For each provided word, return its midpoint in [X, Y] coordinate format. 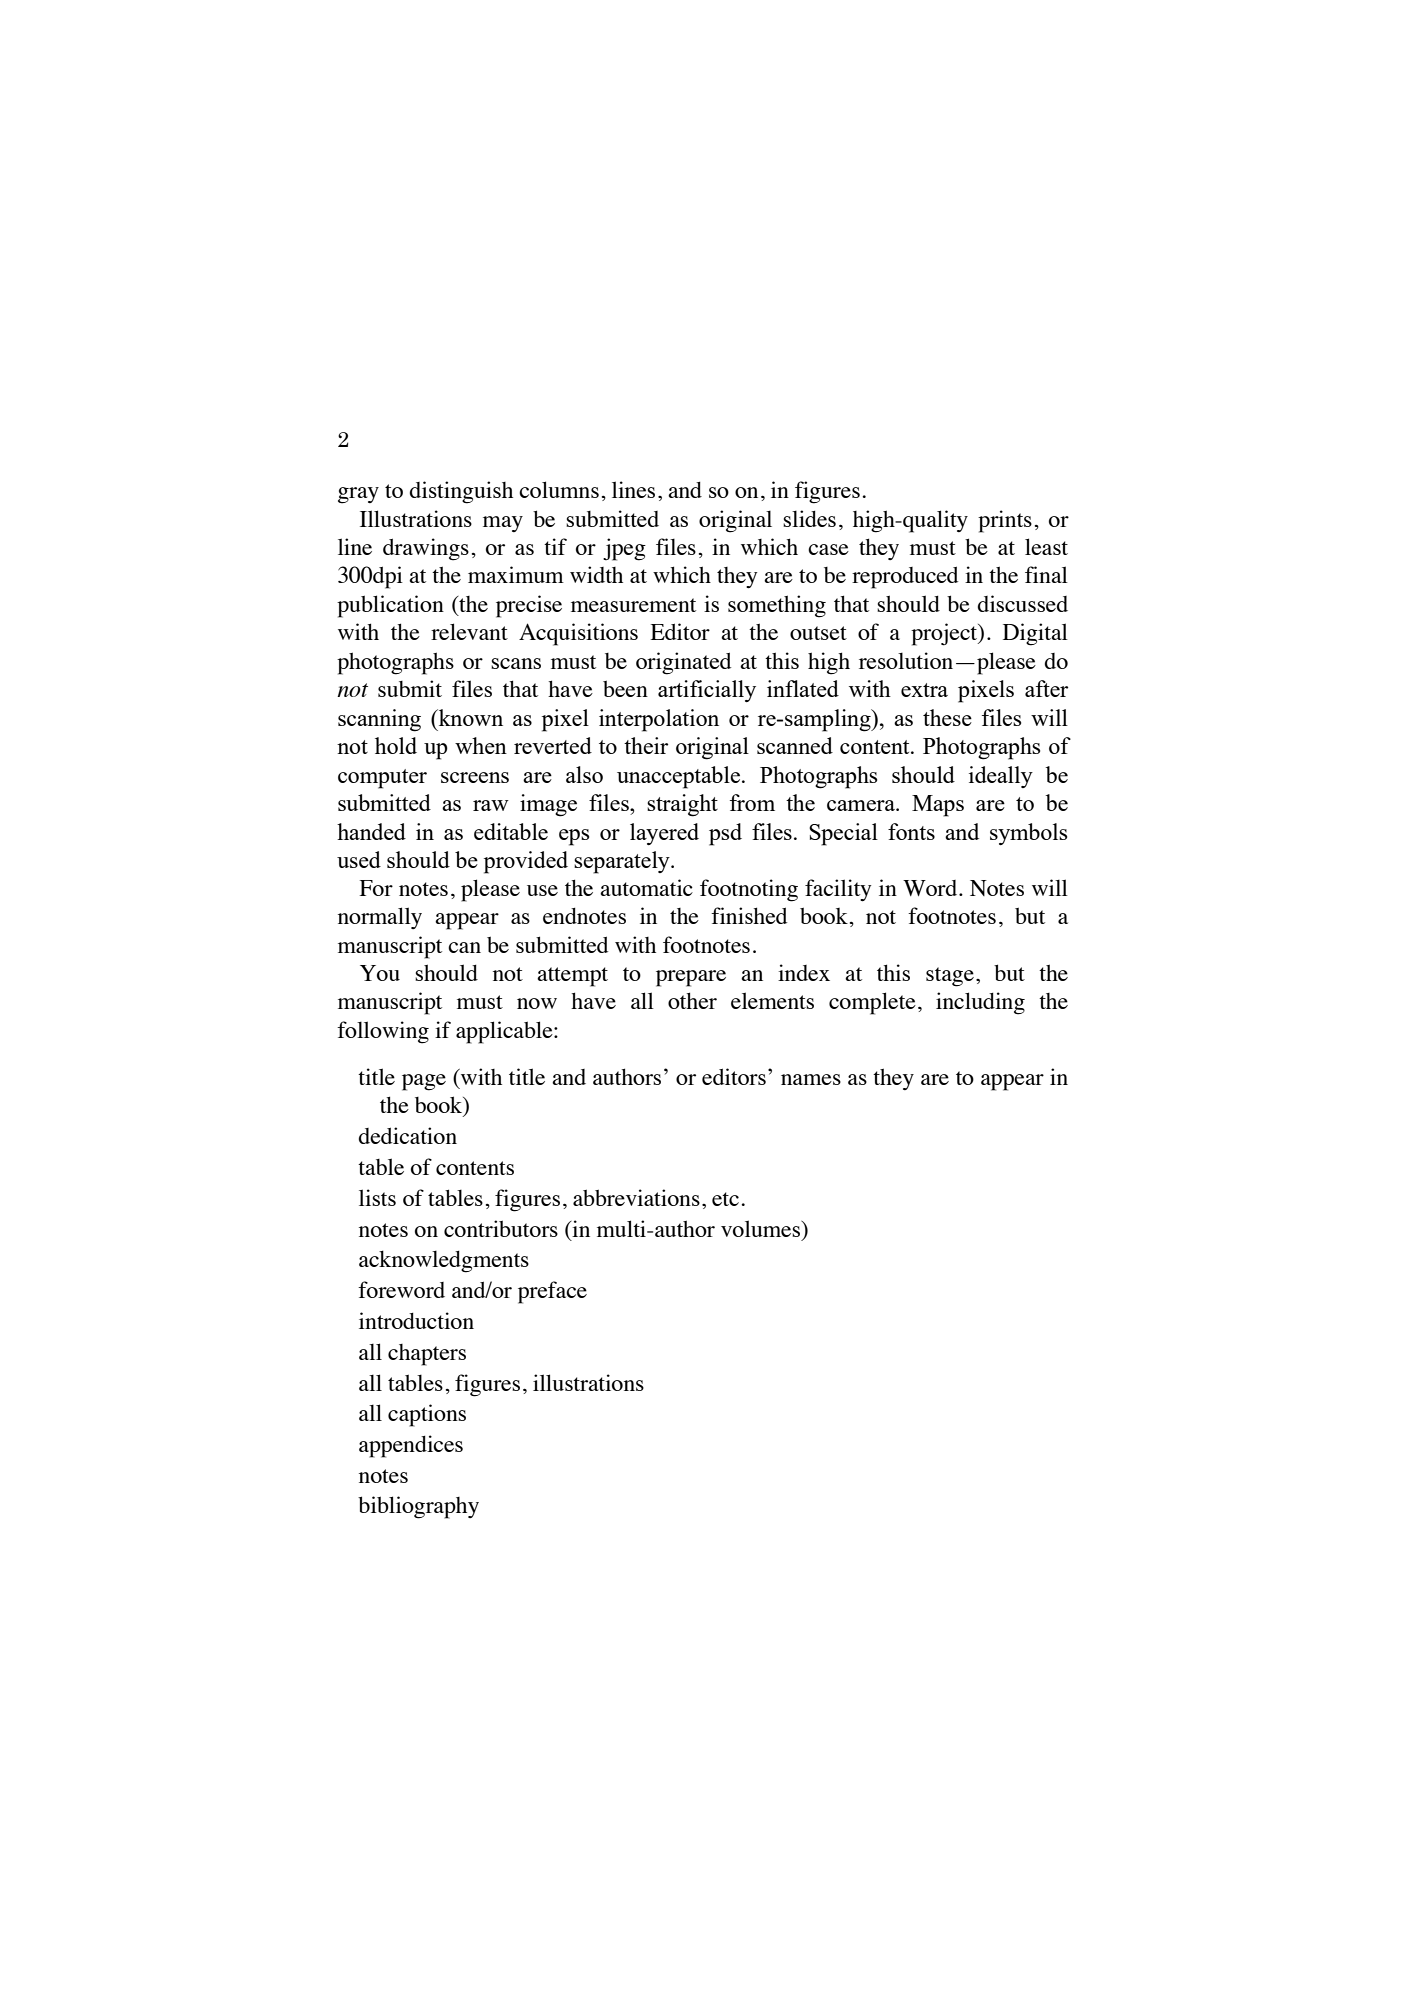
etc [725, 1199]
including [980, 1003]
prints [1005, 521]
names [811, 1079]
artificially [707, 691]
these [947, 717]
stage [950, 977]
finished [749, 915]
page [424, 1082]
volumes [762, 1230]
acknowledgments [444, 1261]
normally [380, 918]
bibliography [418, 1507]
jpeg [624, 549]
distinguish [461, 492]
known [469, 717]
